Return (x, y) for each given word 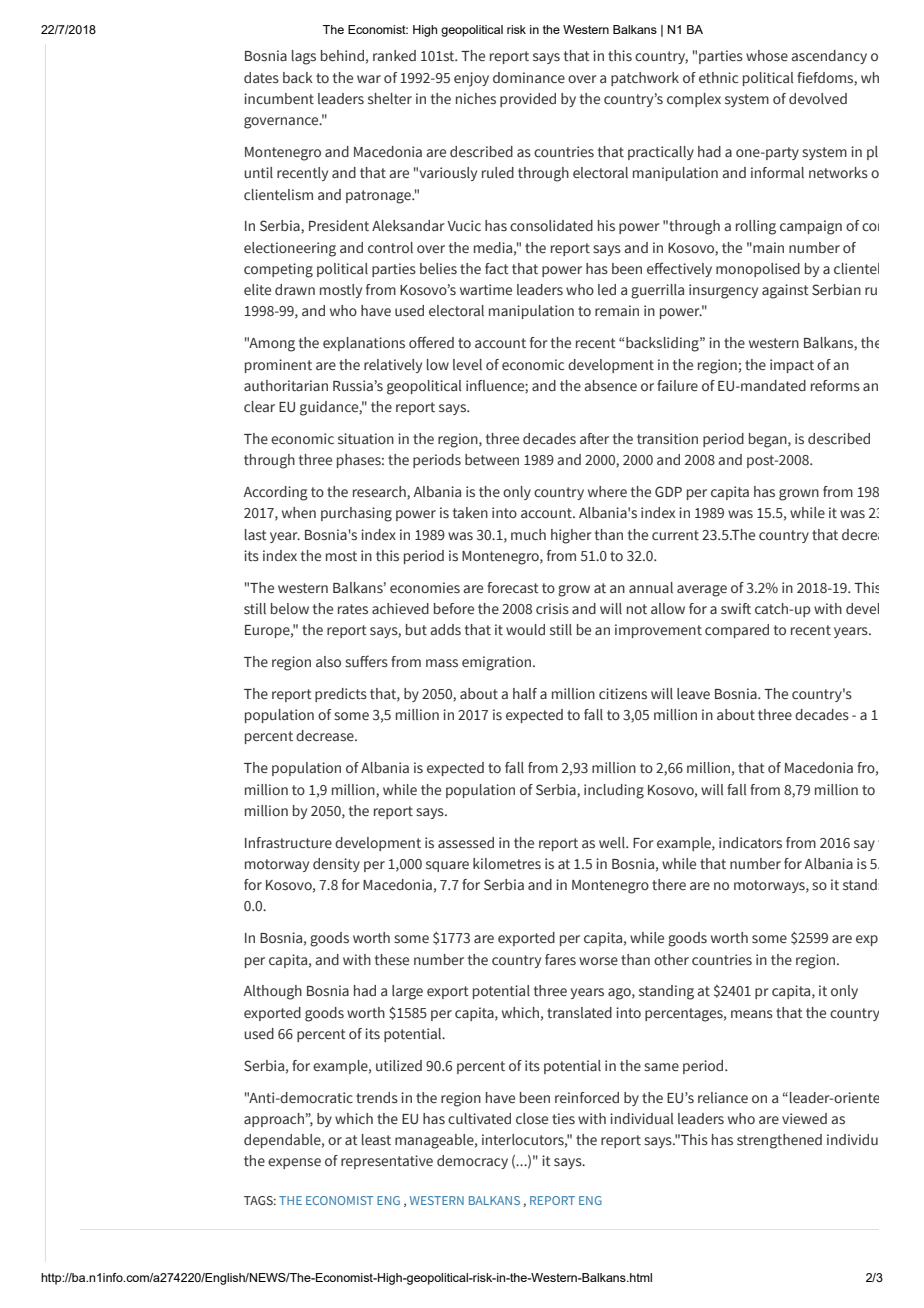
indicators (750, 842)
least (376, 1139)
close (532, 1118)
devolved (818, 98)
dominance (529, 77)
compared (737, 631)
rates (353, 609)
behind (342, 55)
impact (792, 366)
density (336, 865)
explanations (364, 344)
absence (610, 386)
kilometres (507, 863)
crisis (552, 609)
